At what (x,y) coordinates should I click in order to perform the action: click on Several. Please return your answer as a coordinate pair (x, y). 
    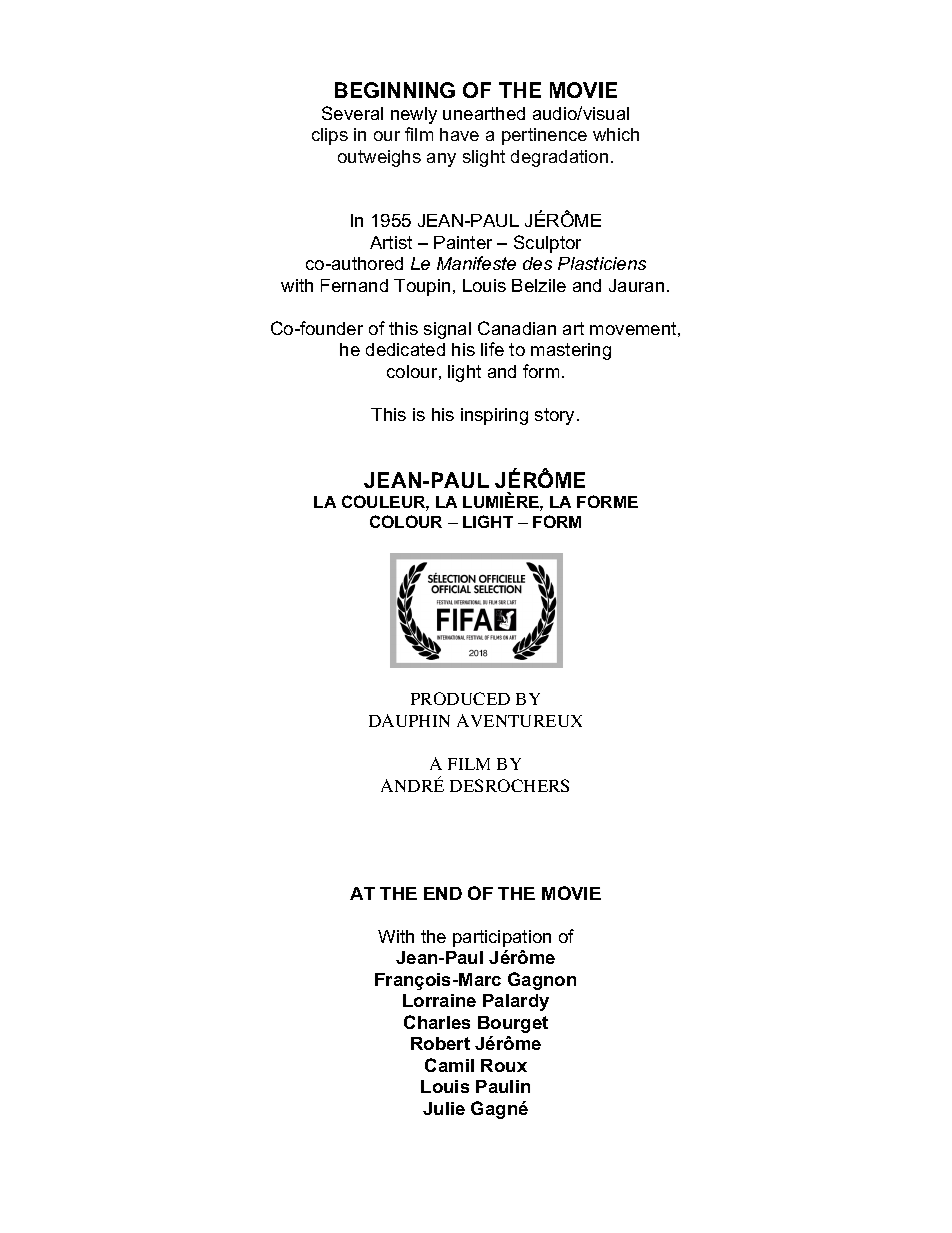
    Looking at the image, I should click on (352, 113).
